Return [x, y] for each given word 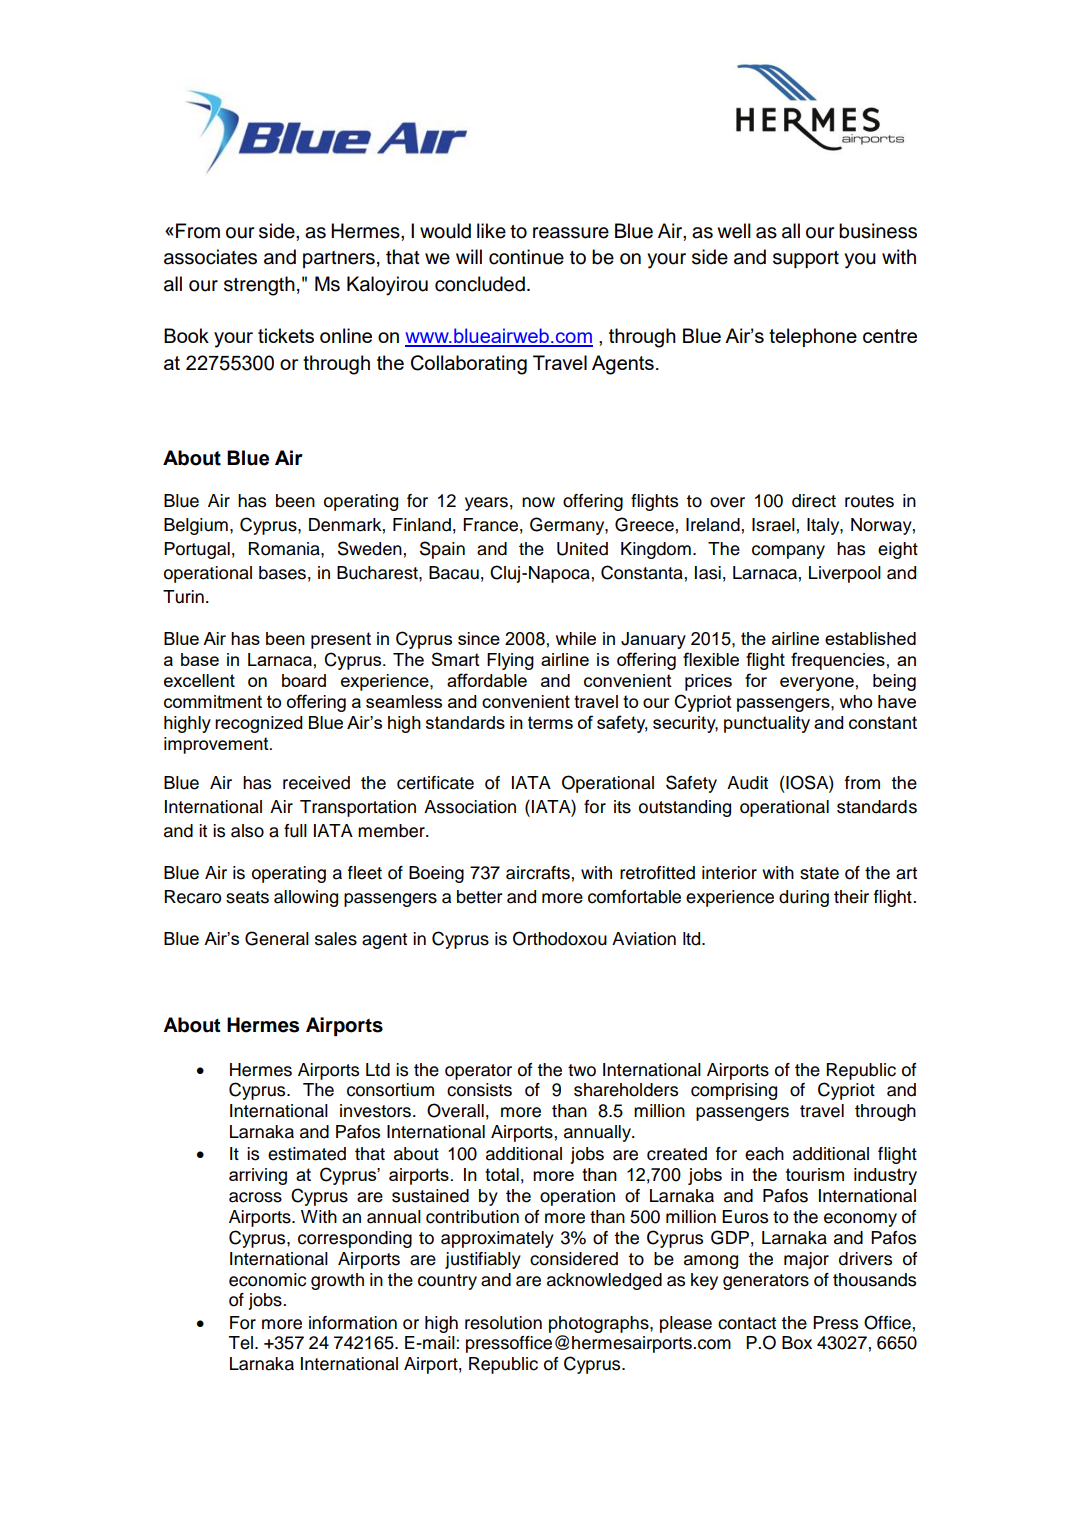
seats [247, 897]
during [804, 898]
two [582, 1070]
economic [267, 1280]
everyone [817, 684]
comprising [734, 1091]
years [486, 504]
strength [259, 286]
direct [814, 501]
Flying [510, 661]
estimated [307, 1154]
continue [526, 257]
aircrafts [538, 873]
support [806, 259]
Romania [285, 549]
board [304, 680]
